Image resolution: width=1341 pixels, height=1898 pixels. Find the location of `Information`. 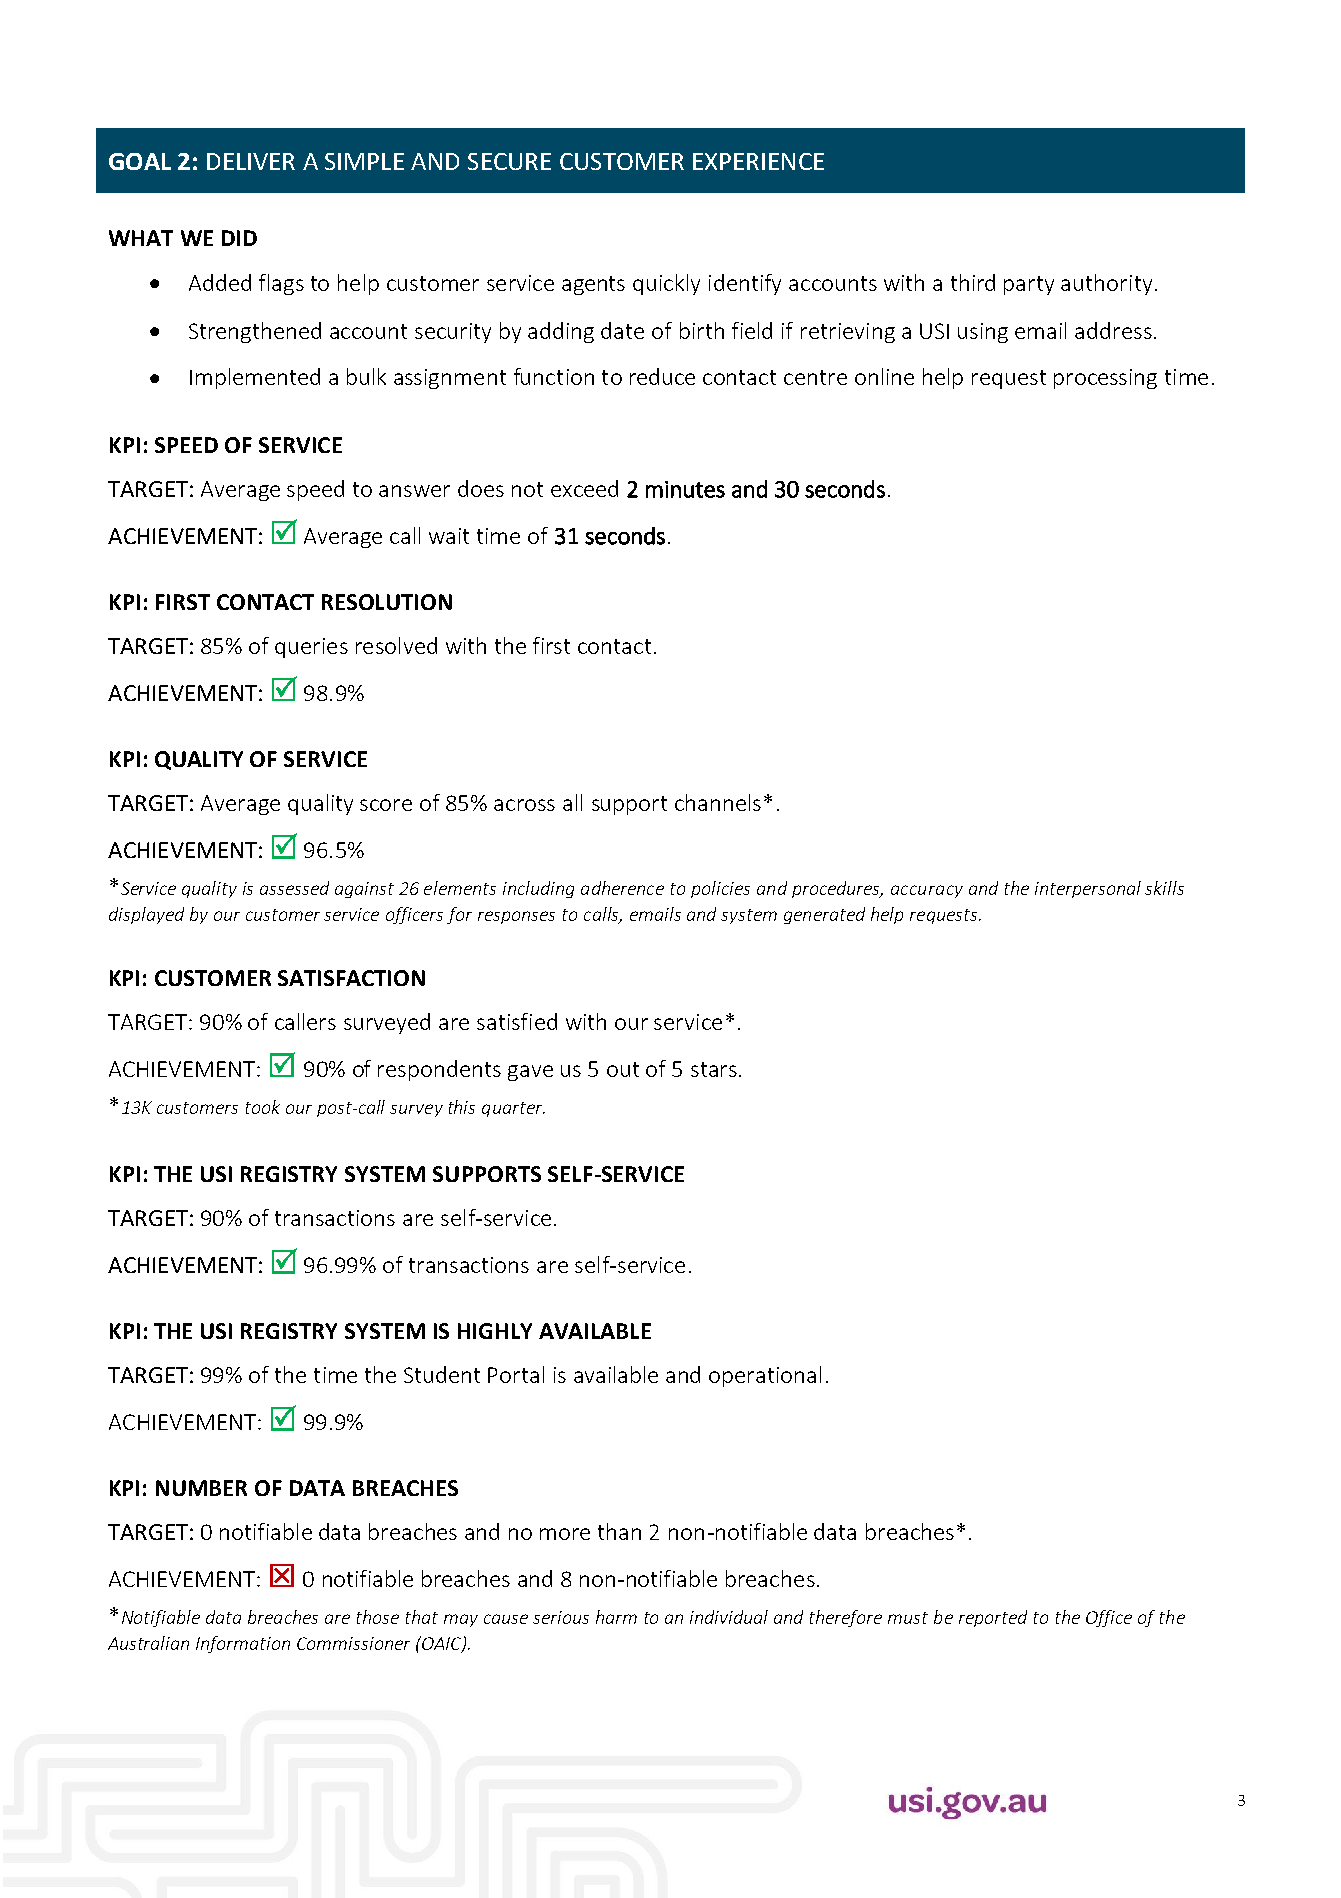

Information is located at coordinates (243, 1644).
